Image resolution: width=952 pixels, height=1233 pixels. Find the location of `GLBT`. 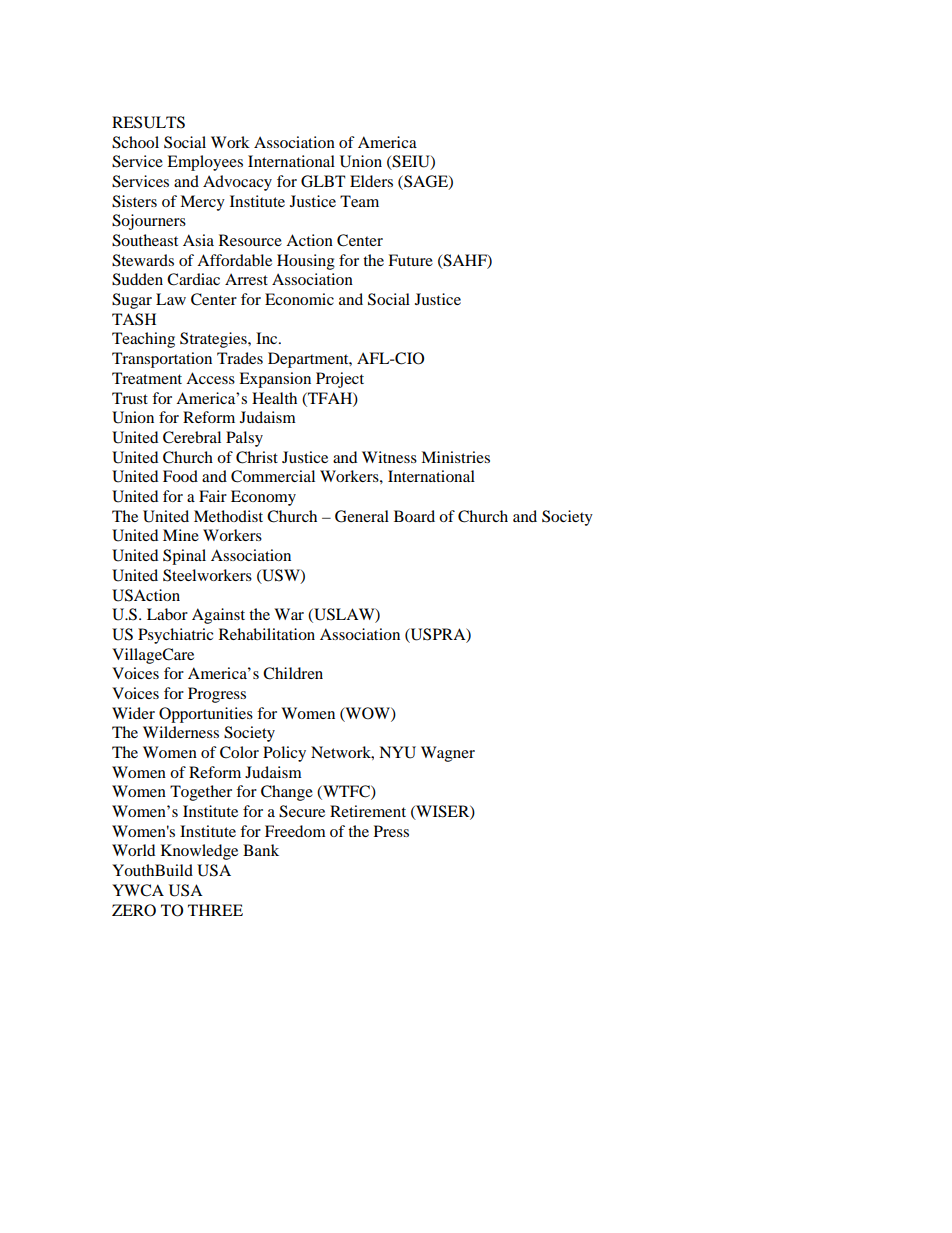

GLBT is located at coordinates (323, 181).
